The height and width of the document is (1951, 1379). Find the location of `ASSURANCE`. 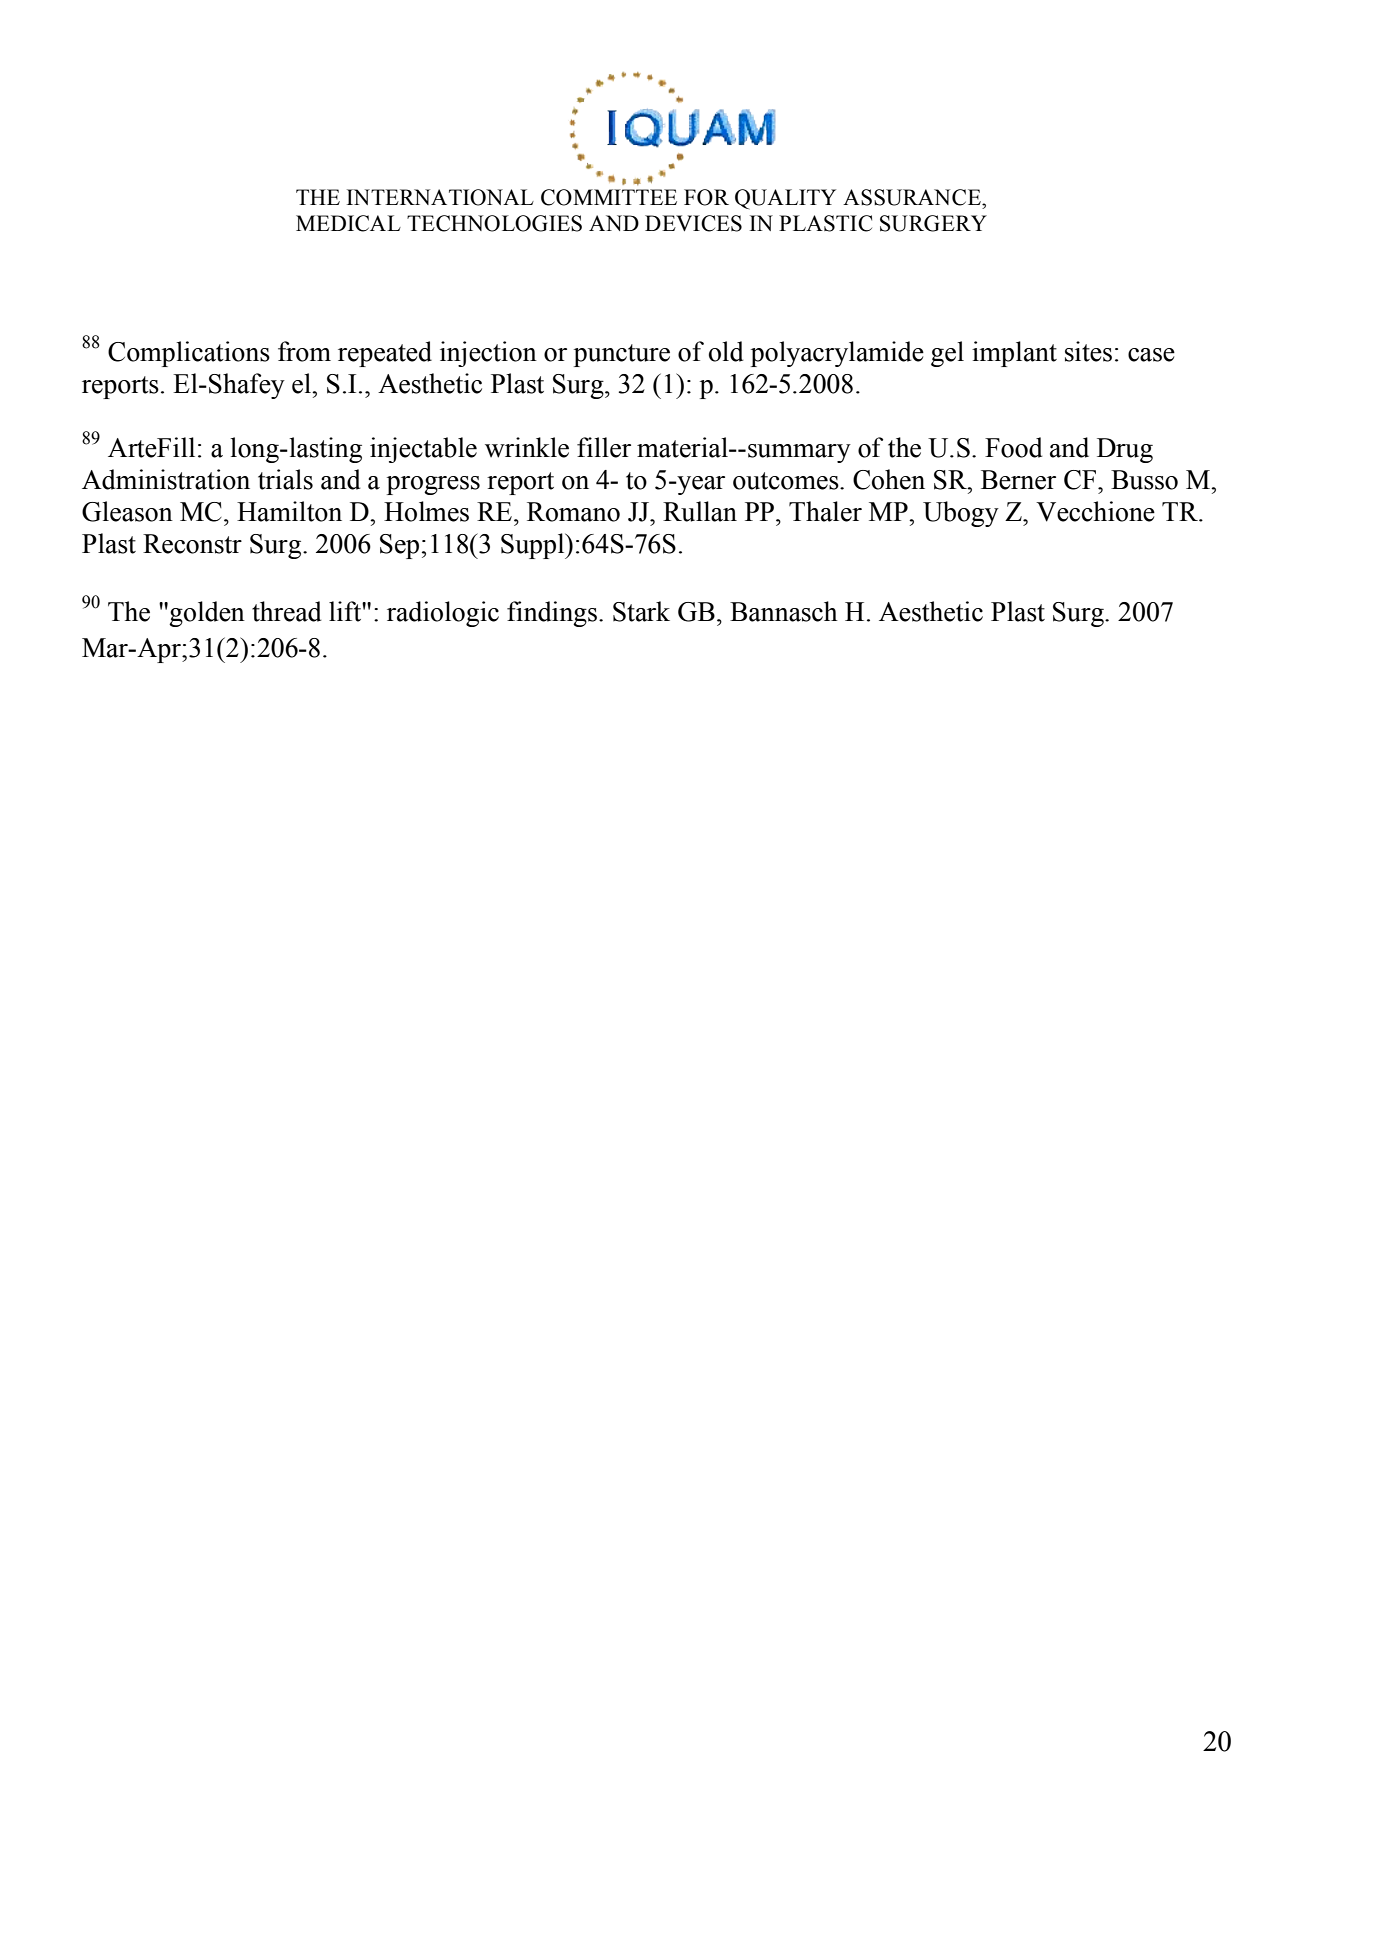

ASSURANCE is located at coordinates (913, 197).
